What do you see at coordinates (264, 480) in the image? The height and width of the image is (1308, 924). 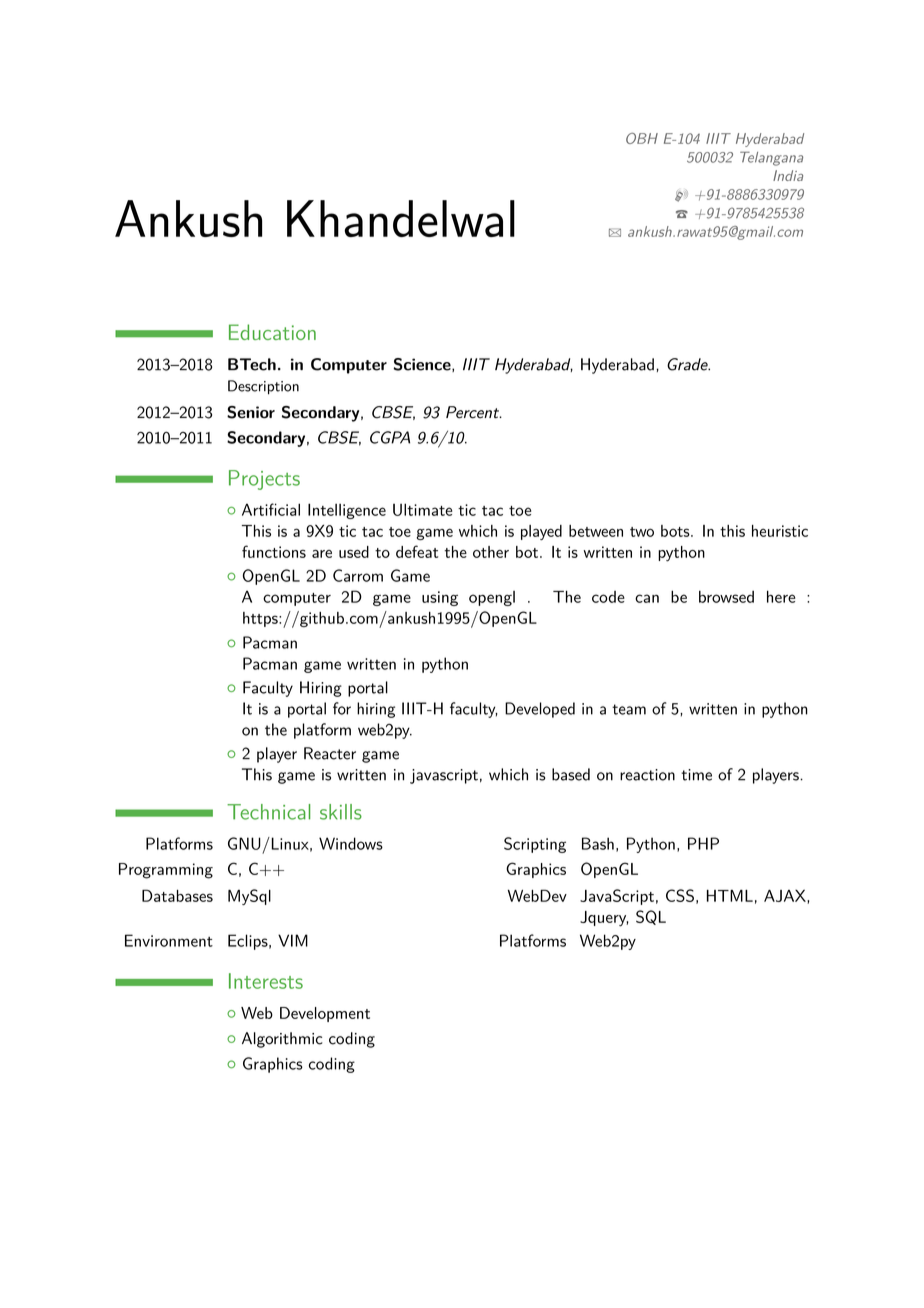 I see `Projects` at bounding box center [264, 480].
